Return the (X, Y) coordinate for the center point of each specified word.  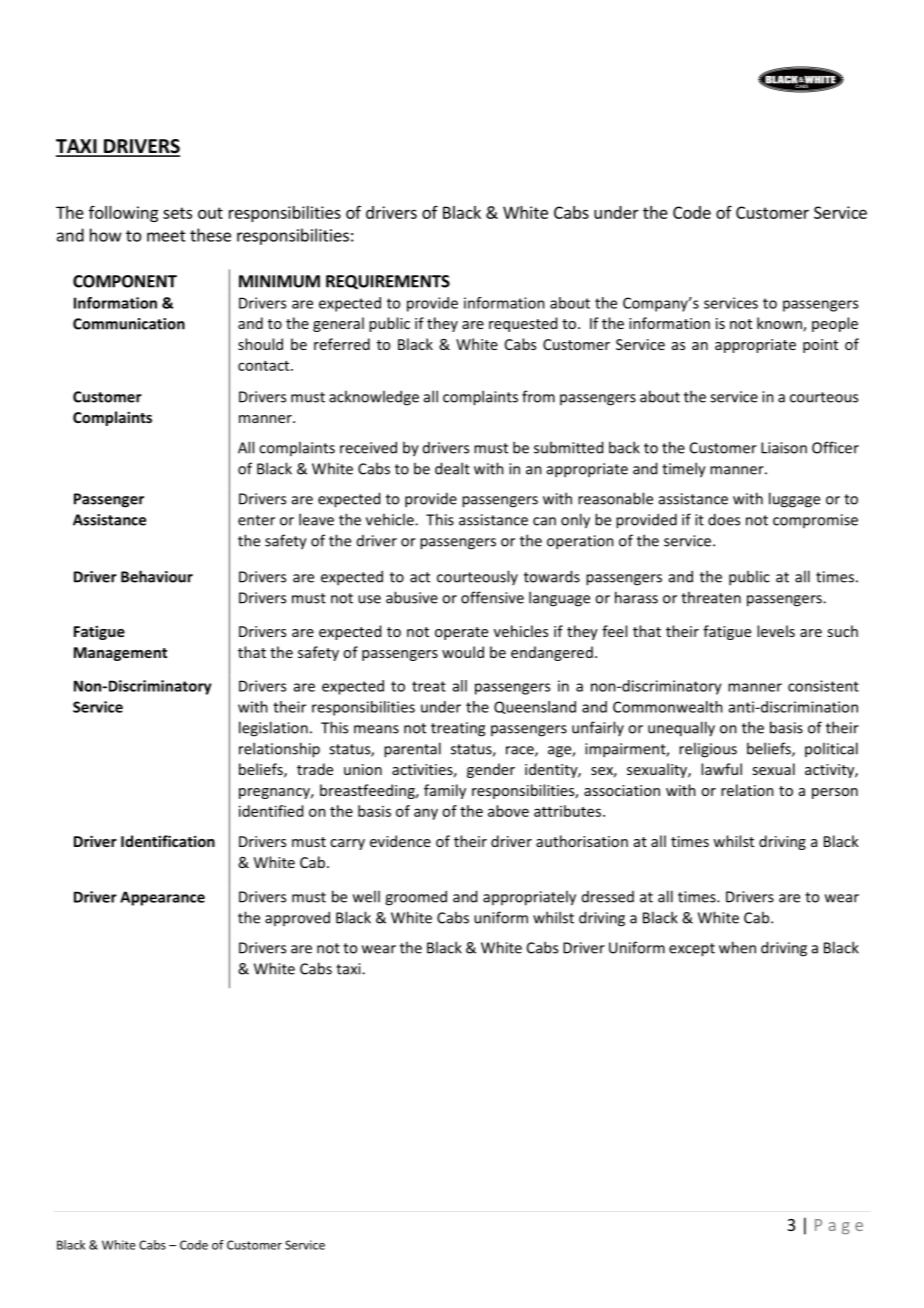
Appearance (162, 898)
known (780, 324)
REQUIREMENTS (388, 282)
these (210, 235)
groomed (416, 898)
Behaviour (157, 576)
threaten (711, 597)
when (737, 947)
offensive (492, 597)
